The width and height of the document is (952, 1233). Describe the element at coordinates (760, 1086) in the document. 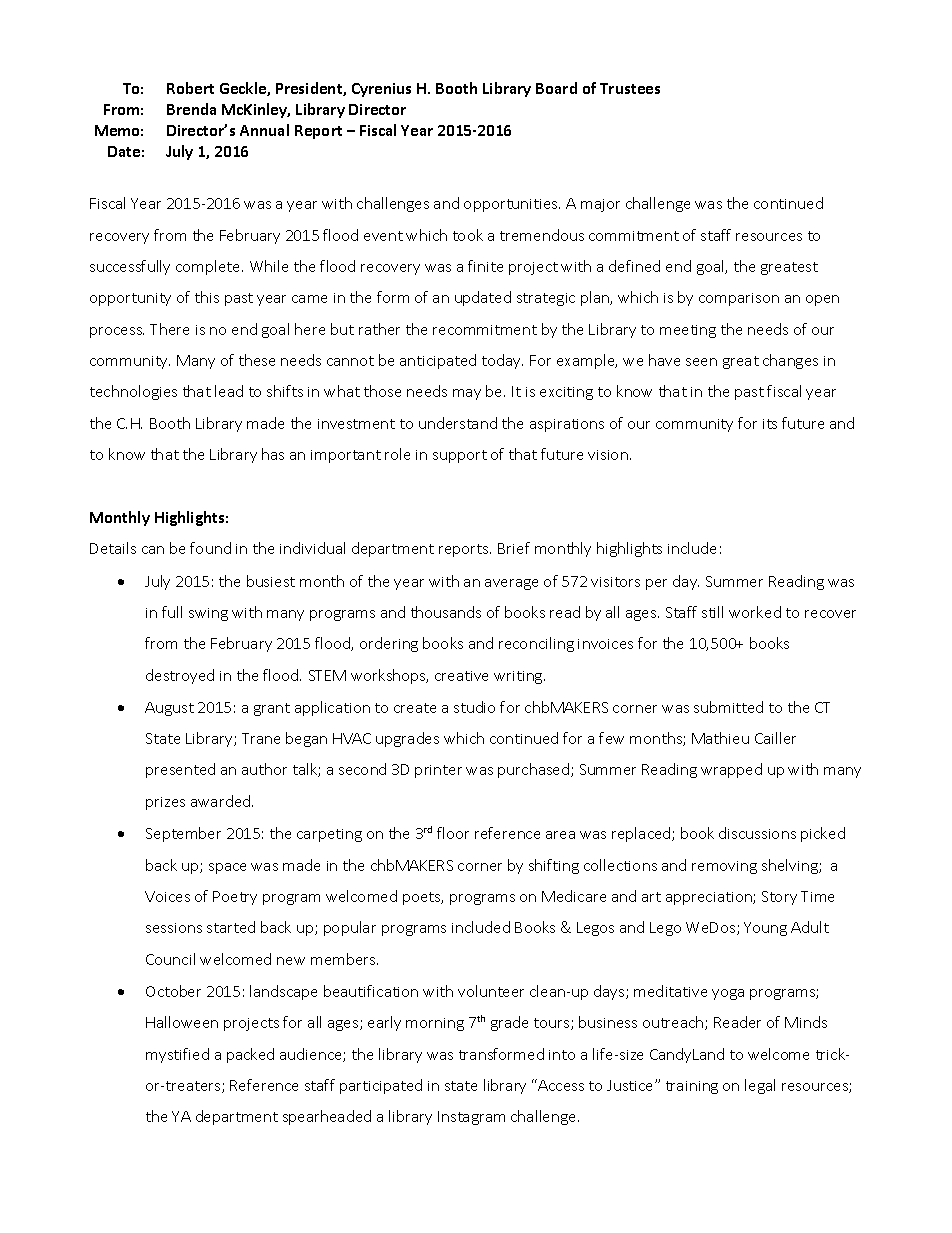

I see `legal` at that location.
